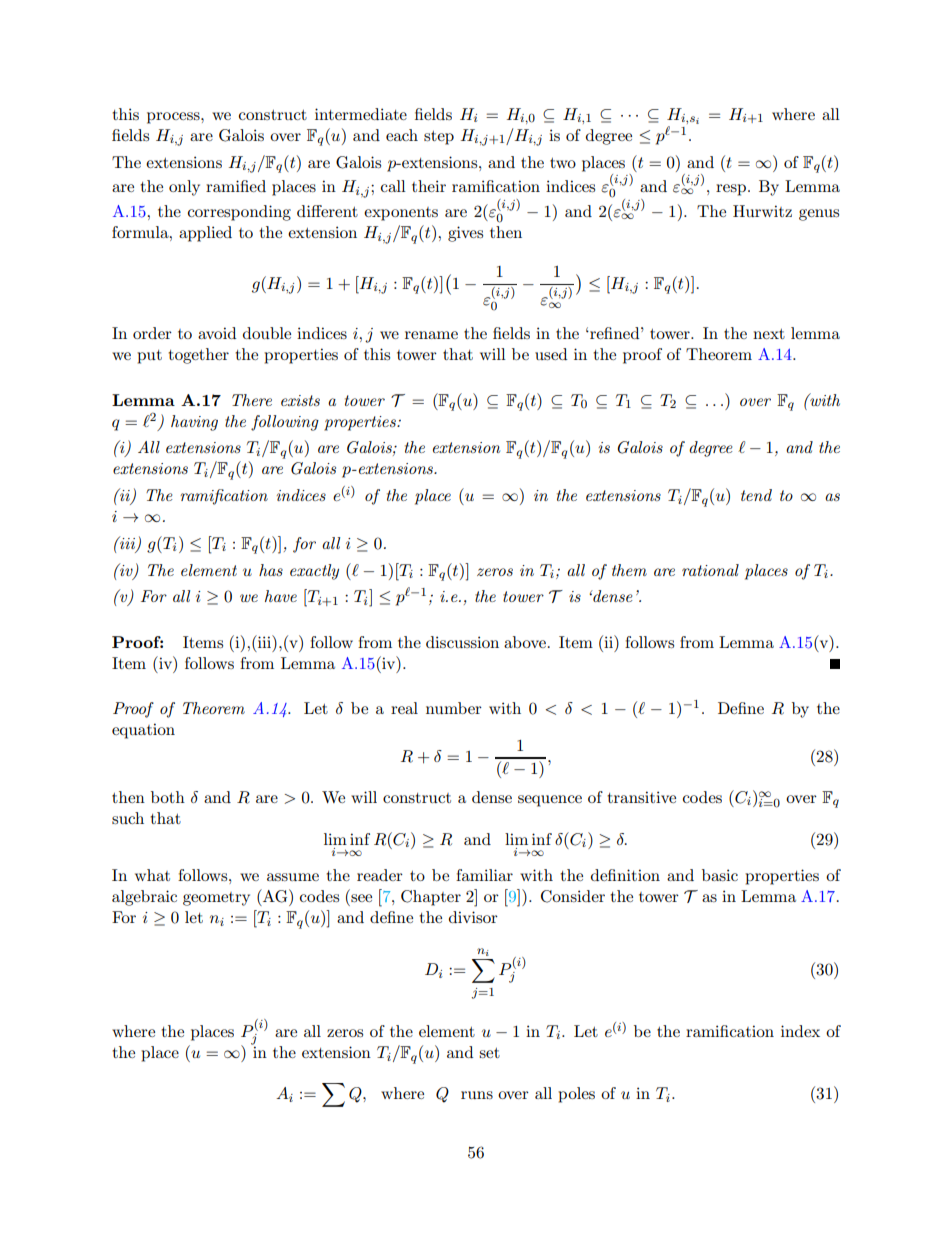 The image size is (952, 1233). What do you see at coordinates (216, 899) in the screenshot?
I see `geometry` at bounding box center [216, 899].
